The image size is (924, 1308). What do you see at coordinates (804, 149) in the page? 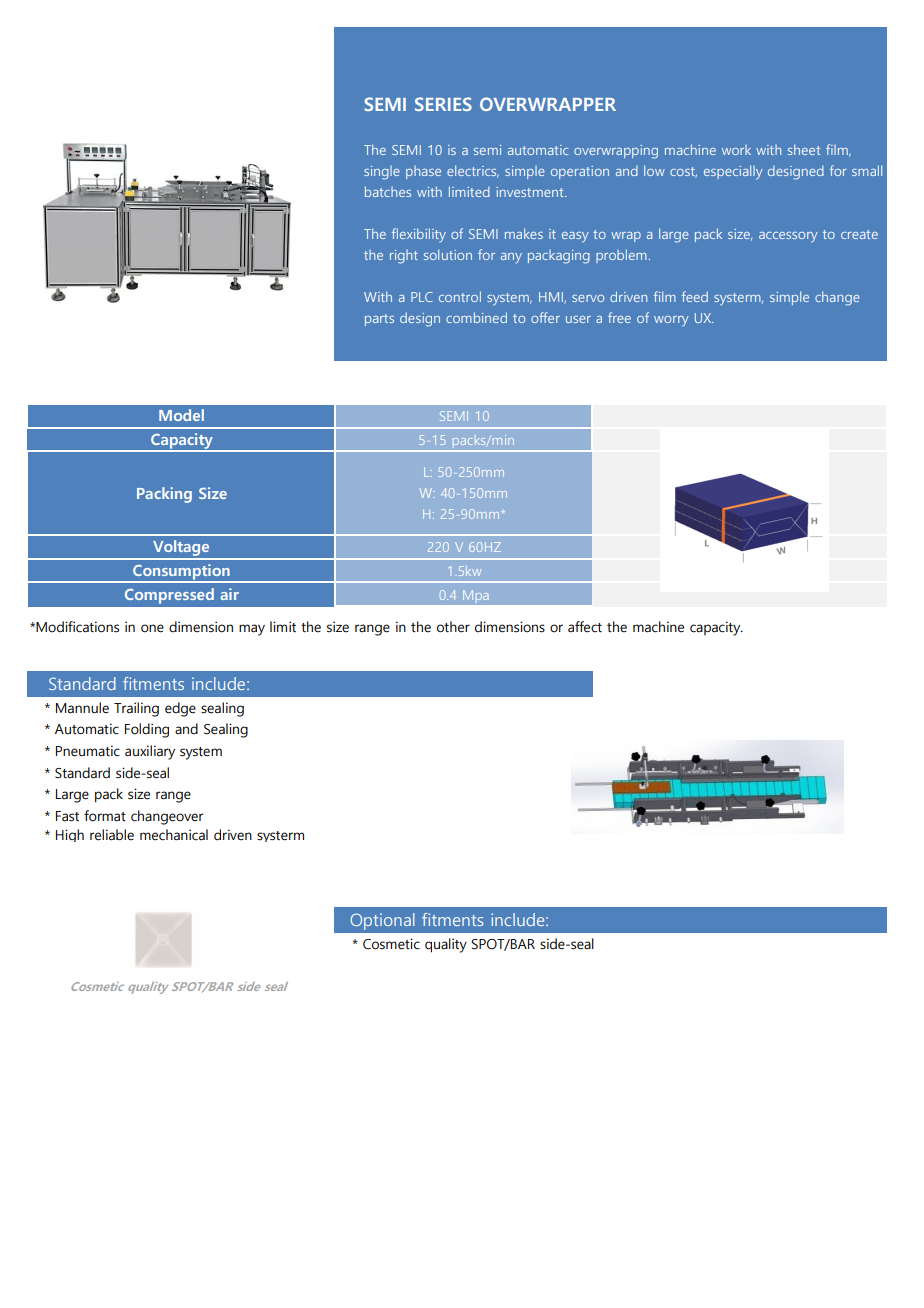
I see `sheet` at bounding box center [804, 149].
